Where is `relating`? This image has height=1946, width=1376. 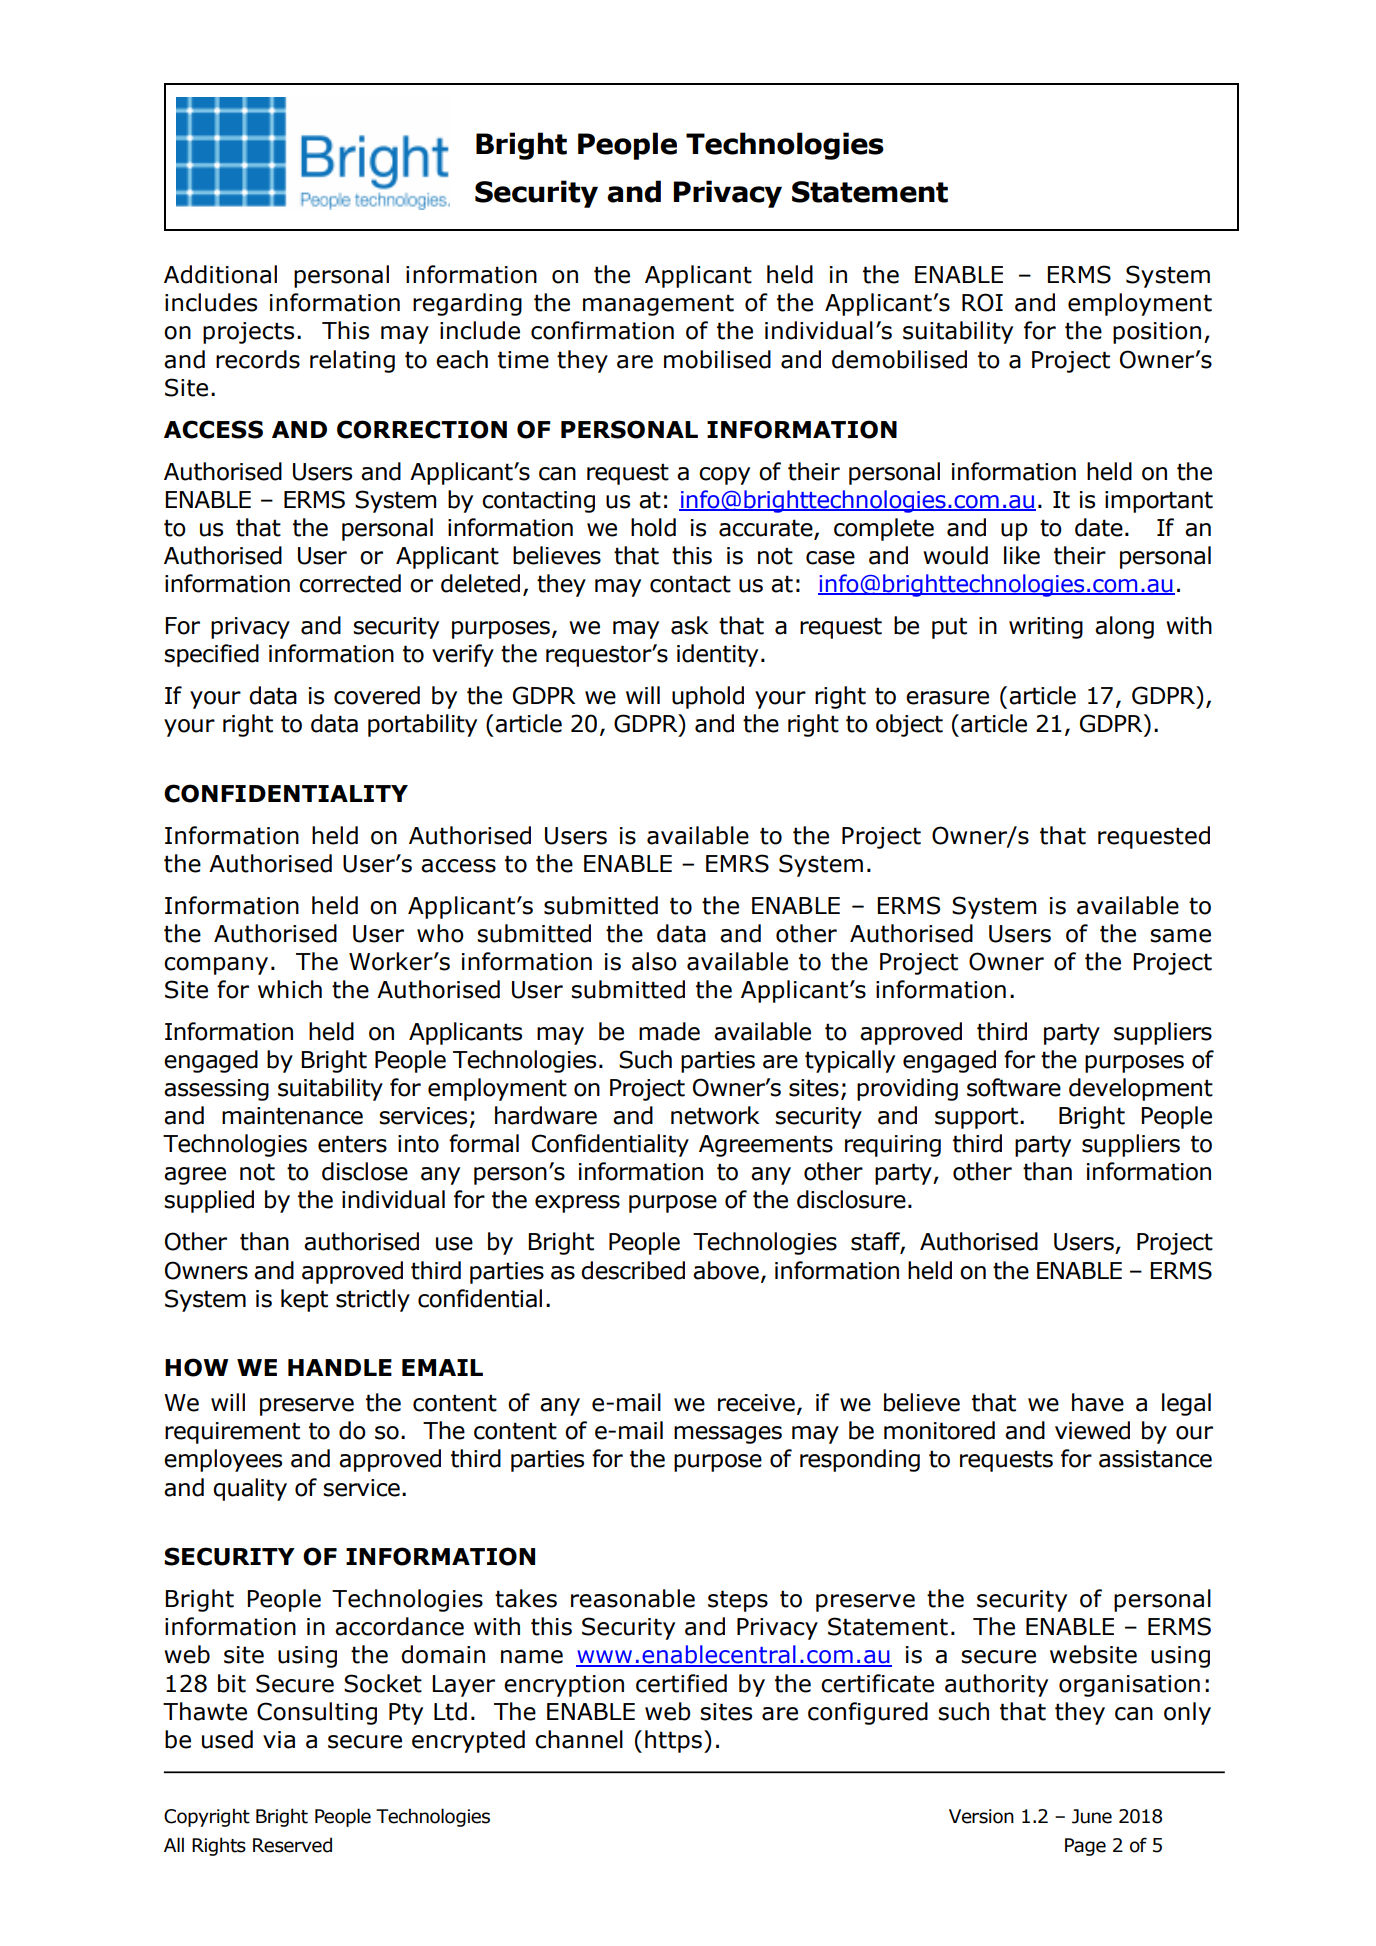 relating is located at coordinates (352, 361).
